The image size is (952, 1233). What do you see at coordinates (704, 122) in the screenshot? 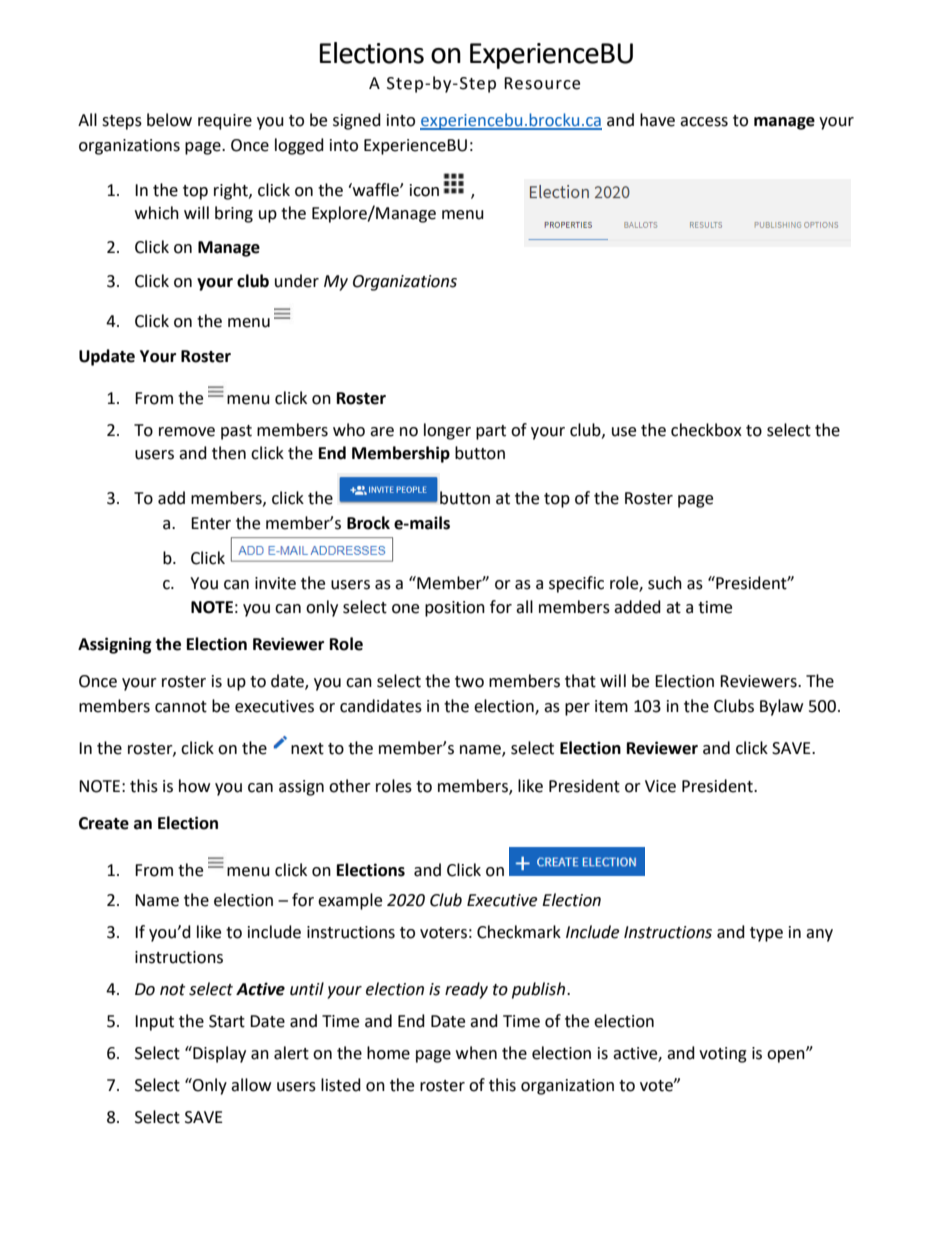
I see `access` at bounding box center [704, 122].
